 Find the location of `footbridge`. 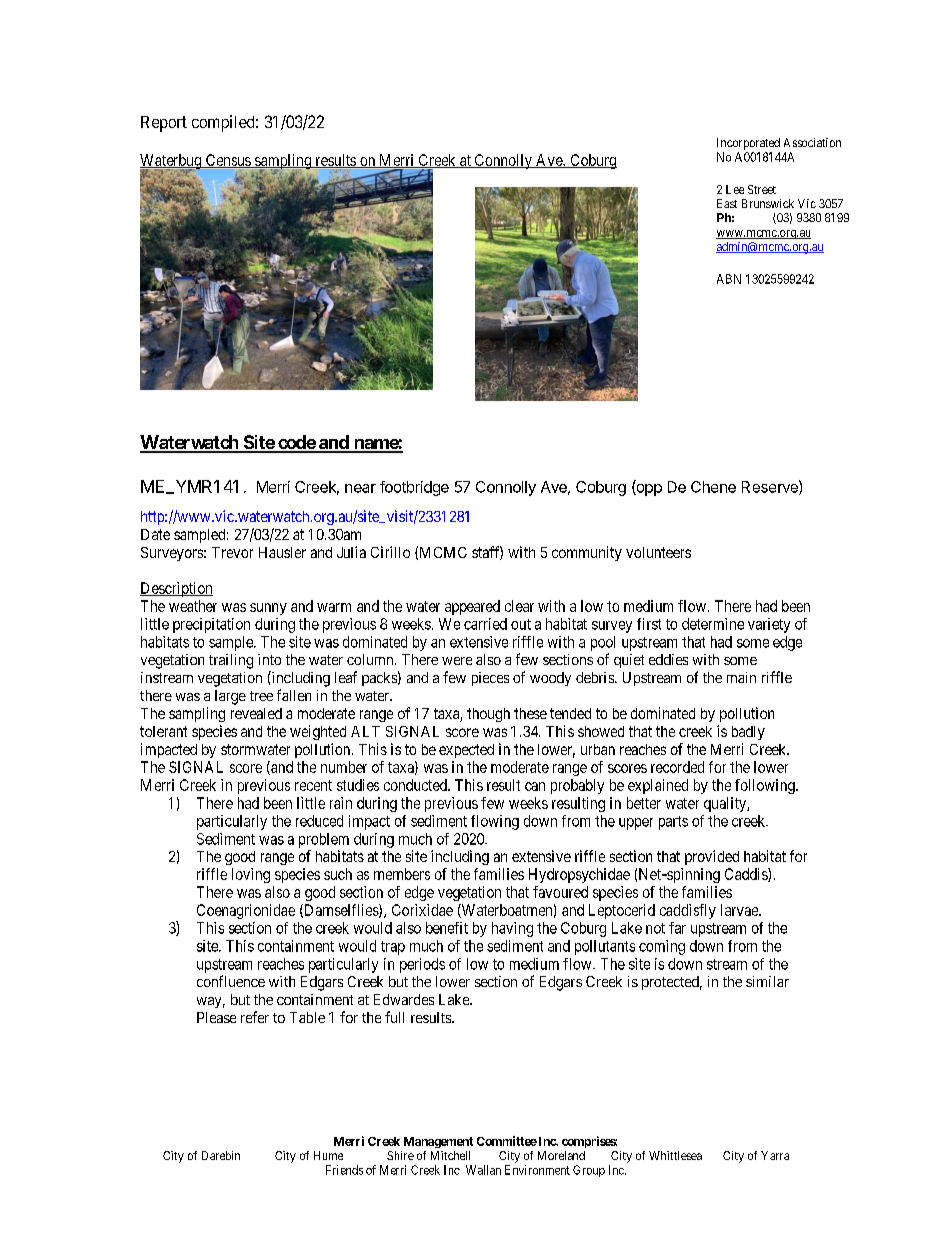

footbridge is located at coordinates (414, 488).
